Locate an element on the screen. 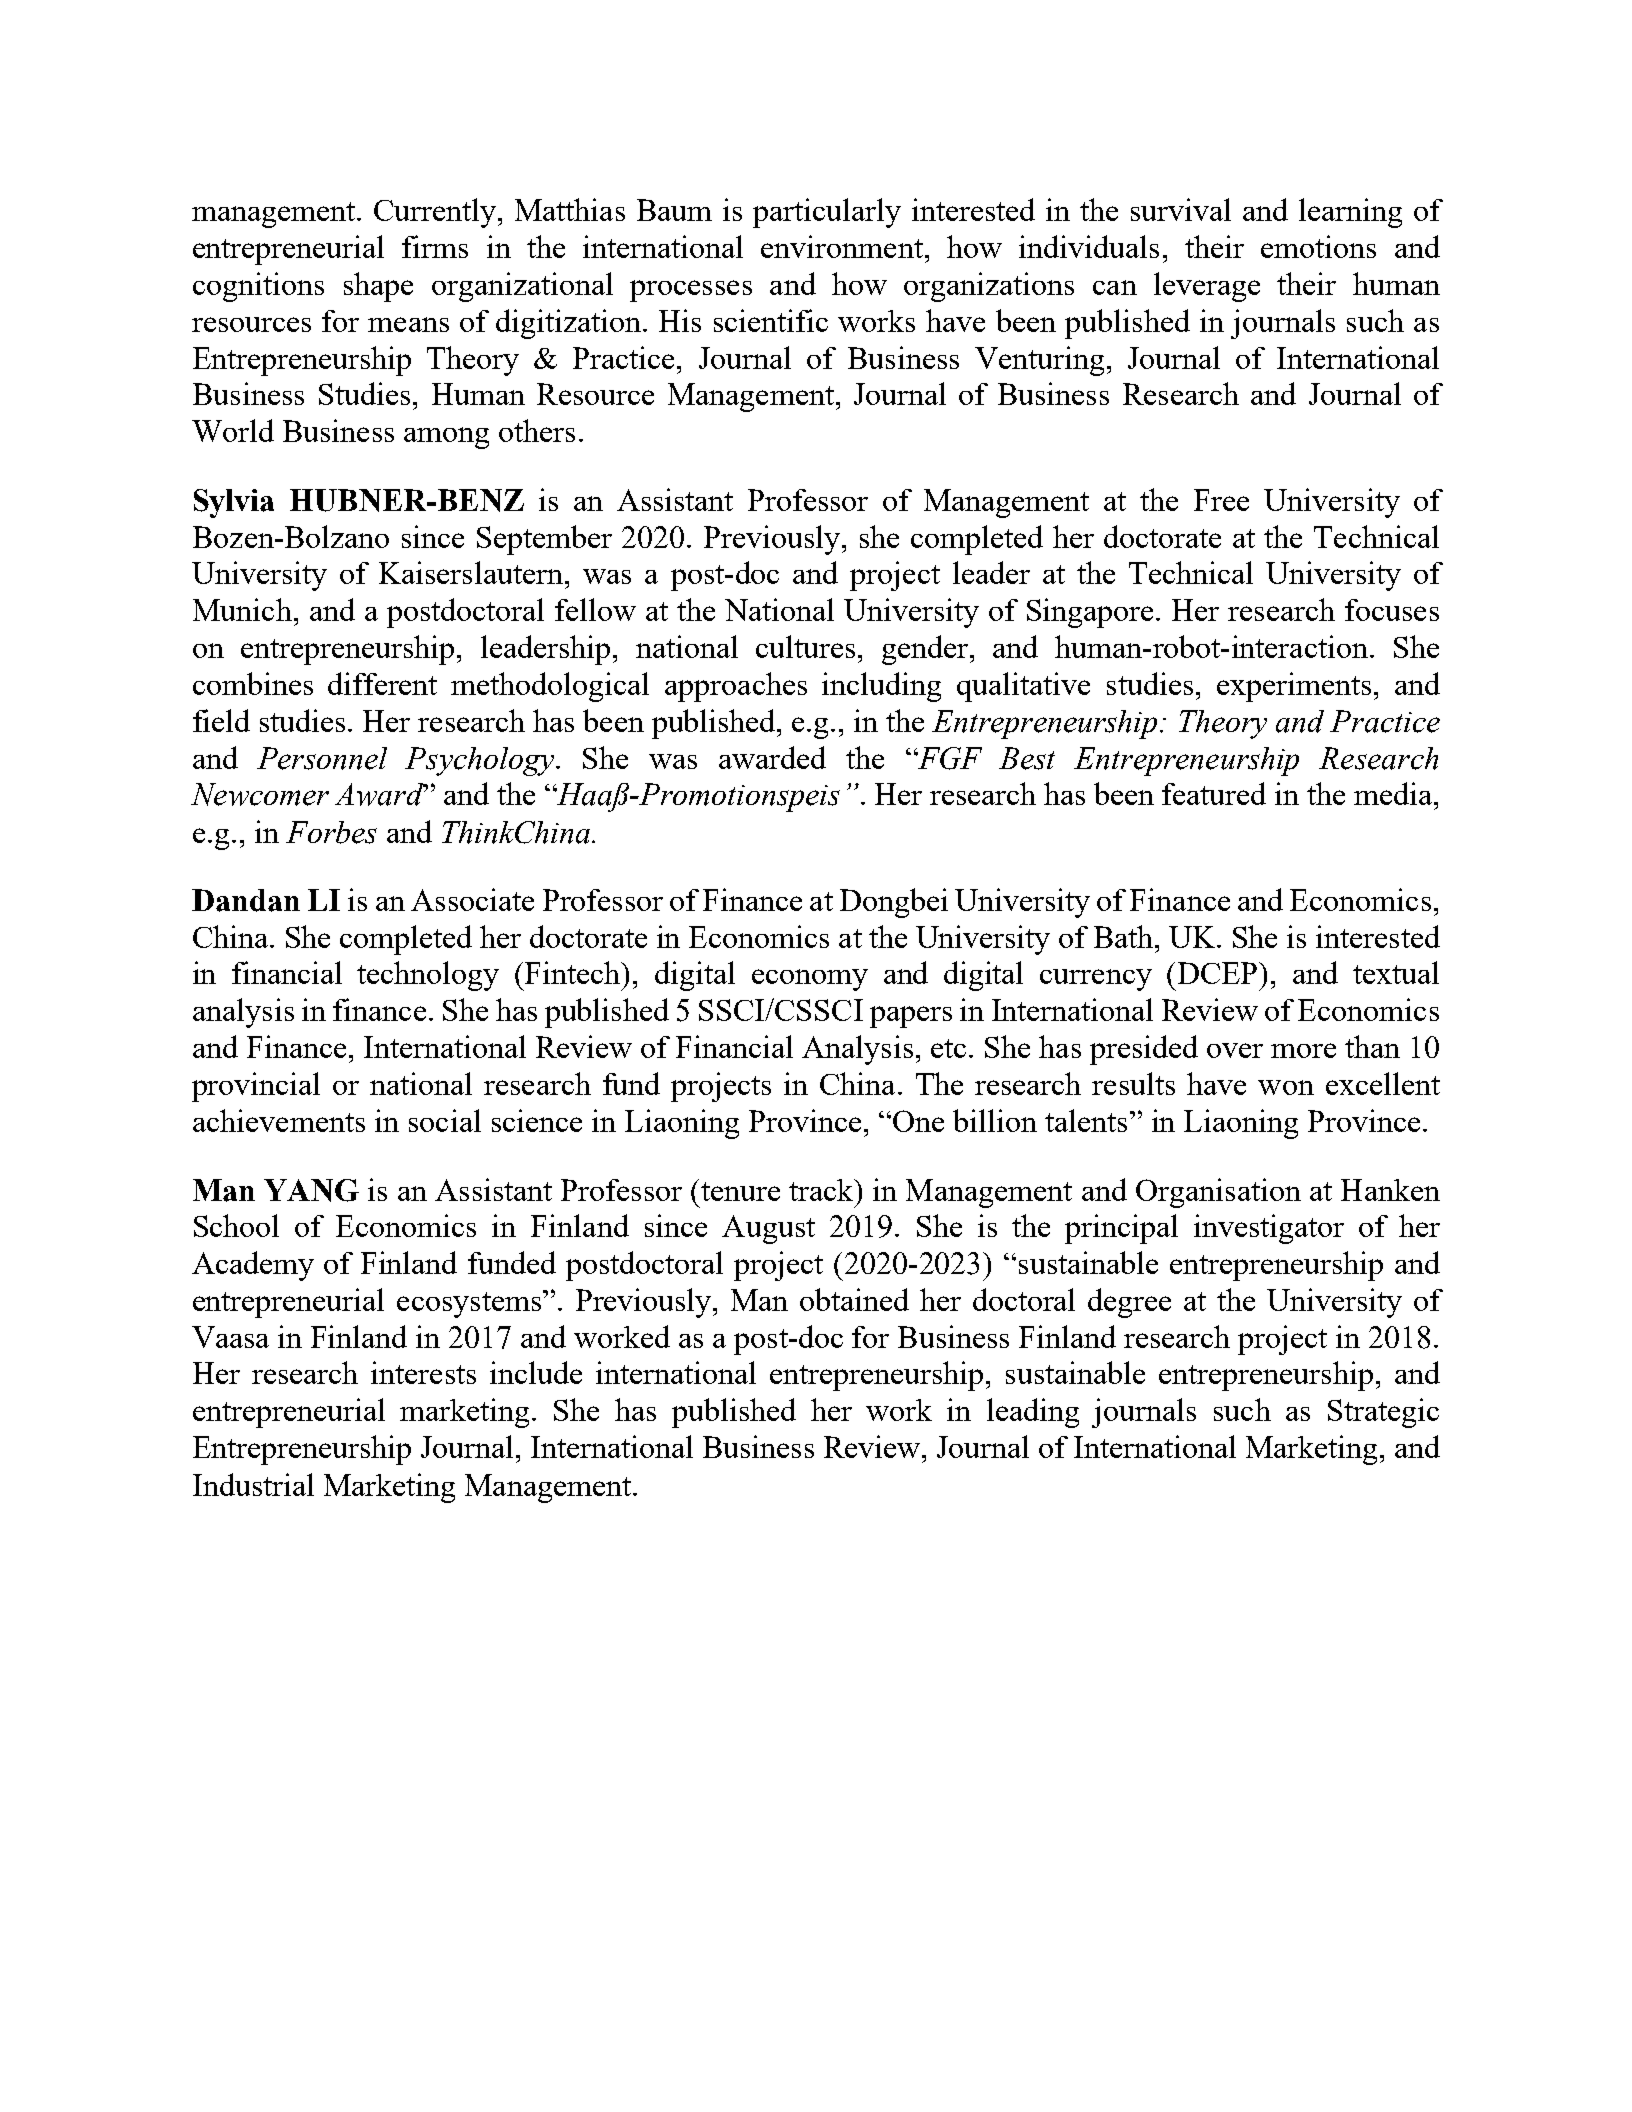  leading is located at coordinates (1033, 1413).
